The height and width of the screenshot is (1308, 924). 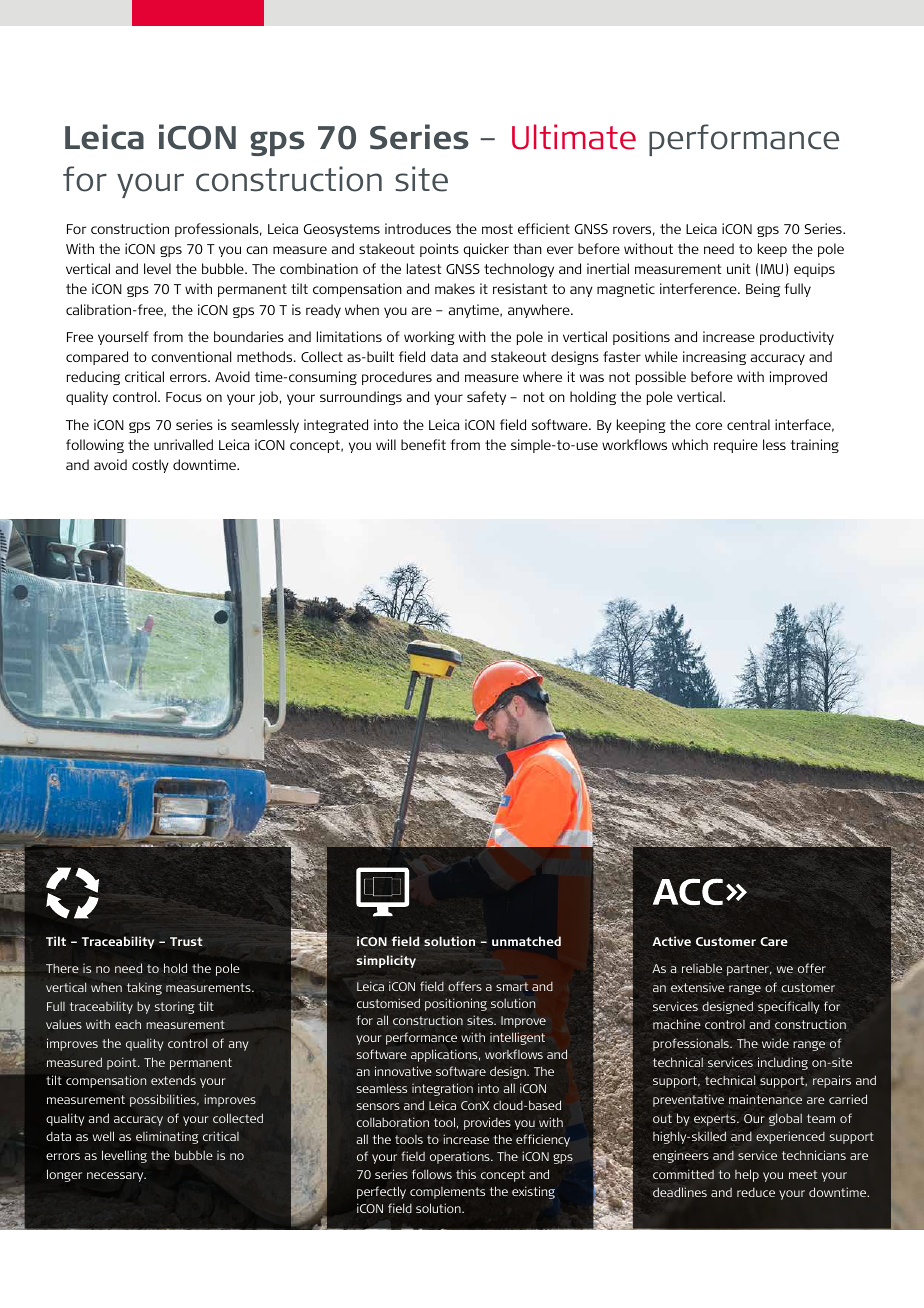 What do you see at coordinates (418, 228) in the screenshot?
I see `introduces` at bounding box center [418, 228].
